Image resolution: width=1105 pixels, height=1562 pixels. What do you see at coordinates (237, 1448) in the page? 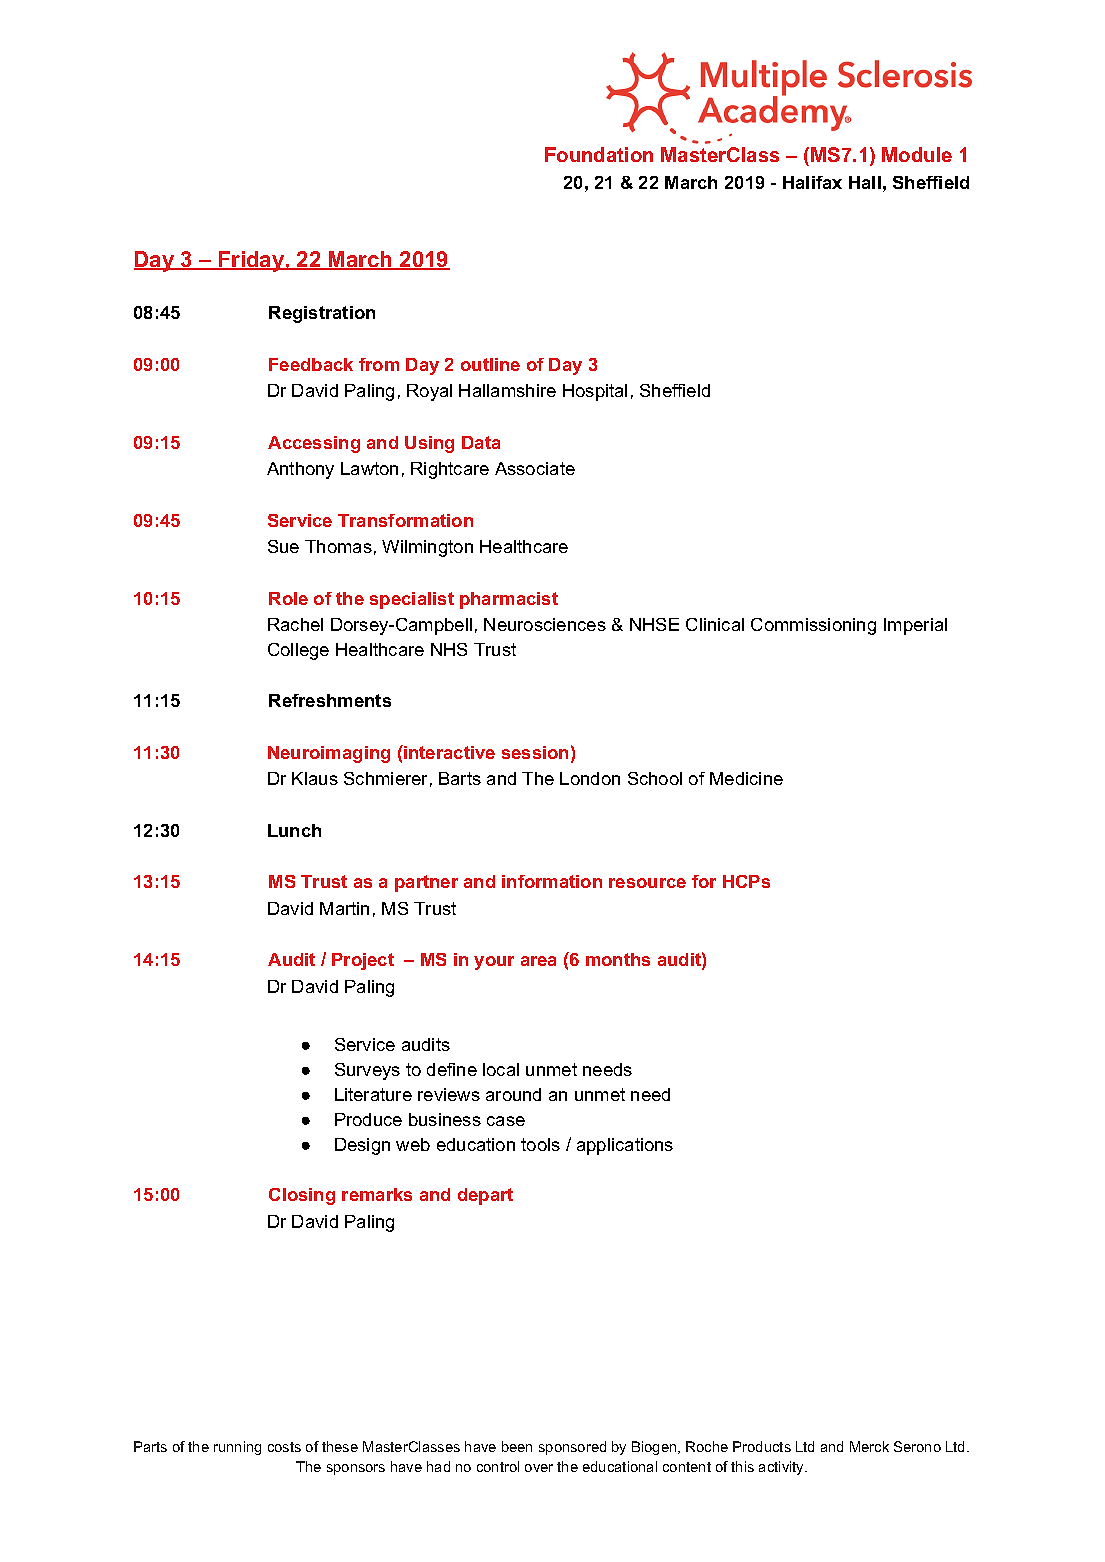
I see `running` at bounding box center [237, 1448].
